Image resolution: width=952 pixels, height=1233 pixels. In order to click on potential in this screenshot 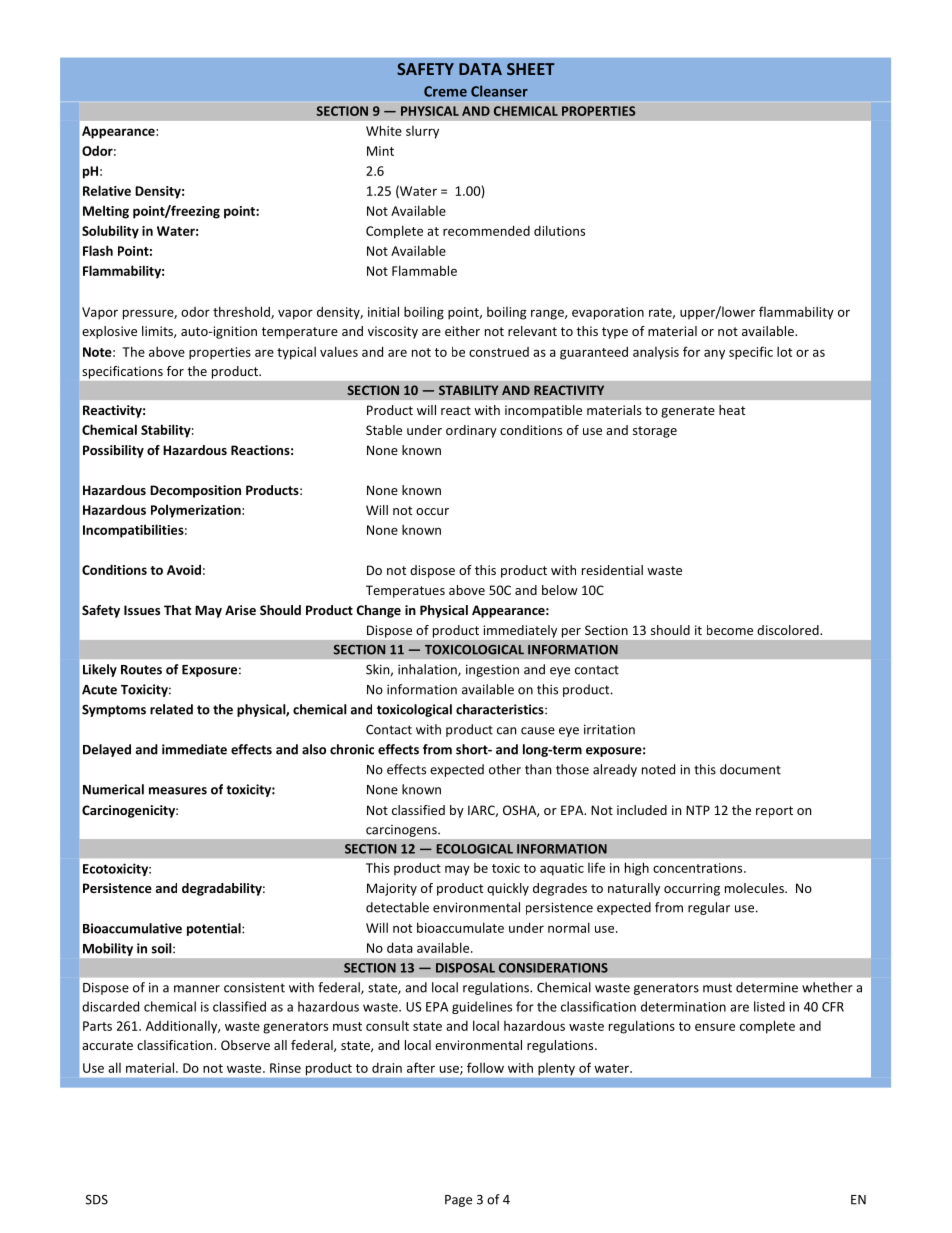, I will do `click(215, 929)`.
